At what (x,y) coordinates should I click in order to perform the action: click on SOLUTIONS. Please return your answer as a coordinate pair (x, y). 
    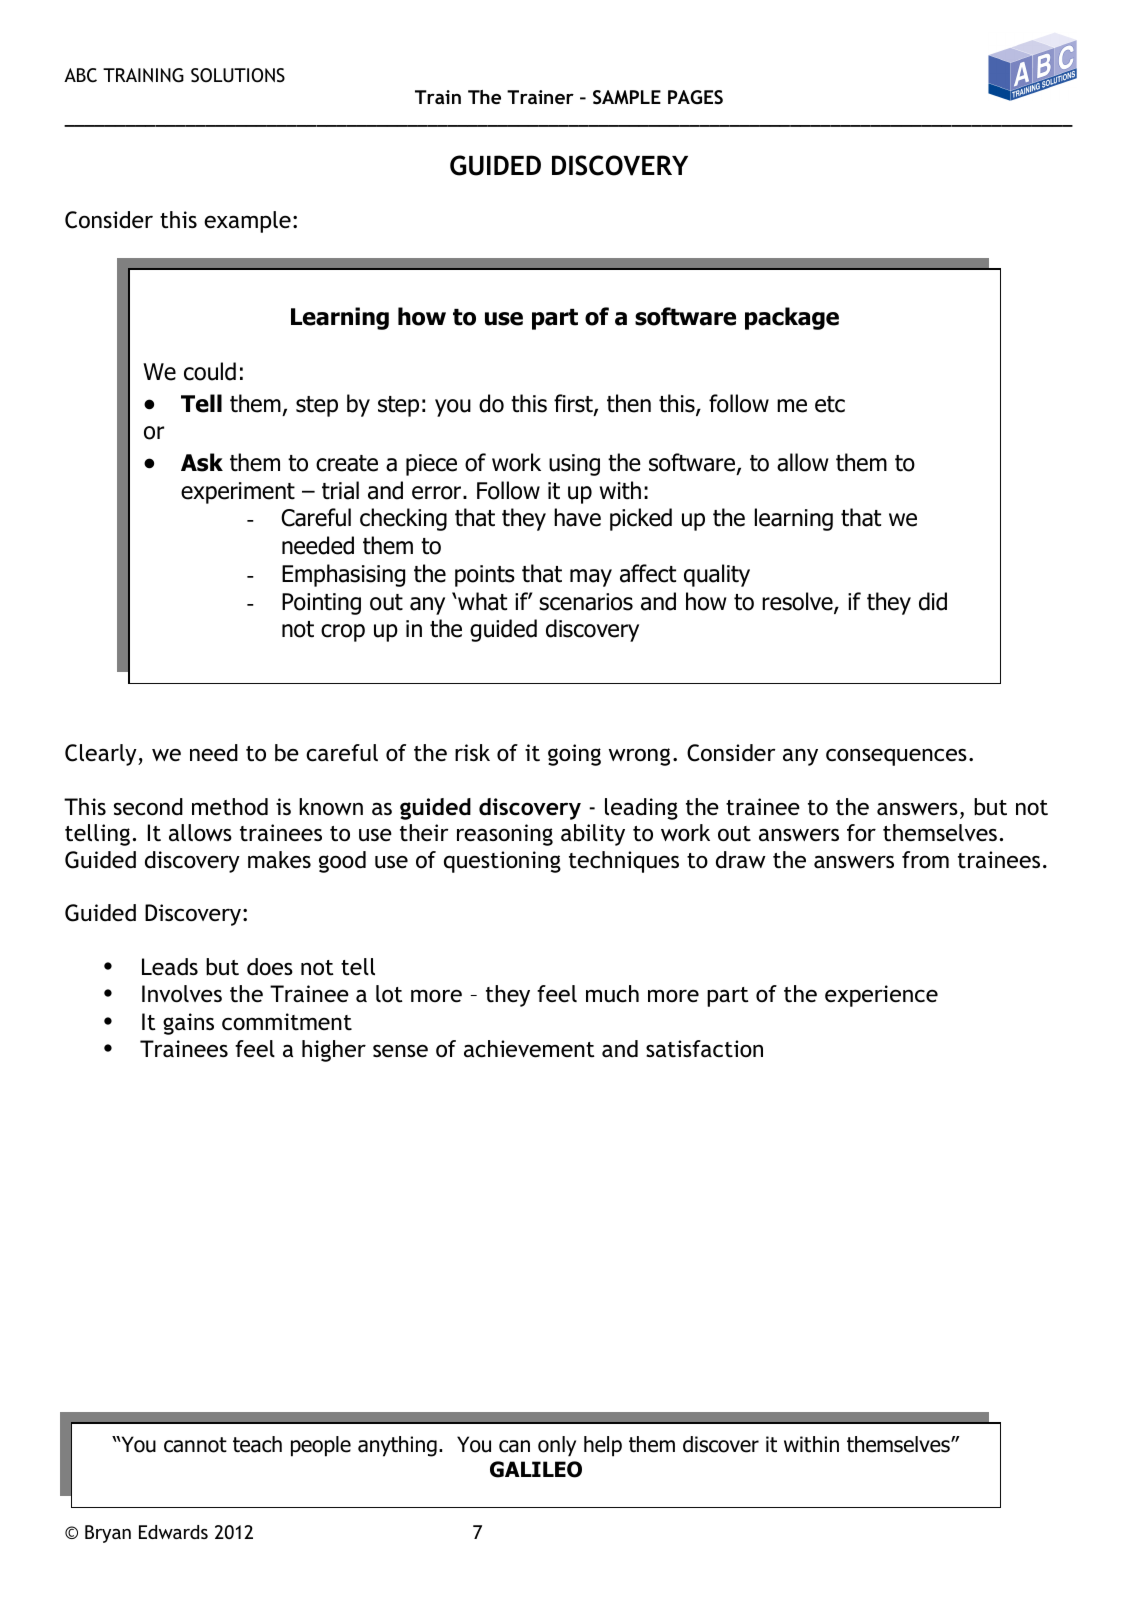
    Looking at the image, I should click on (238, 75).
